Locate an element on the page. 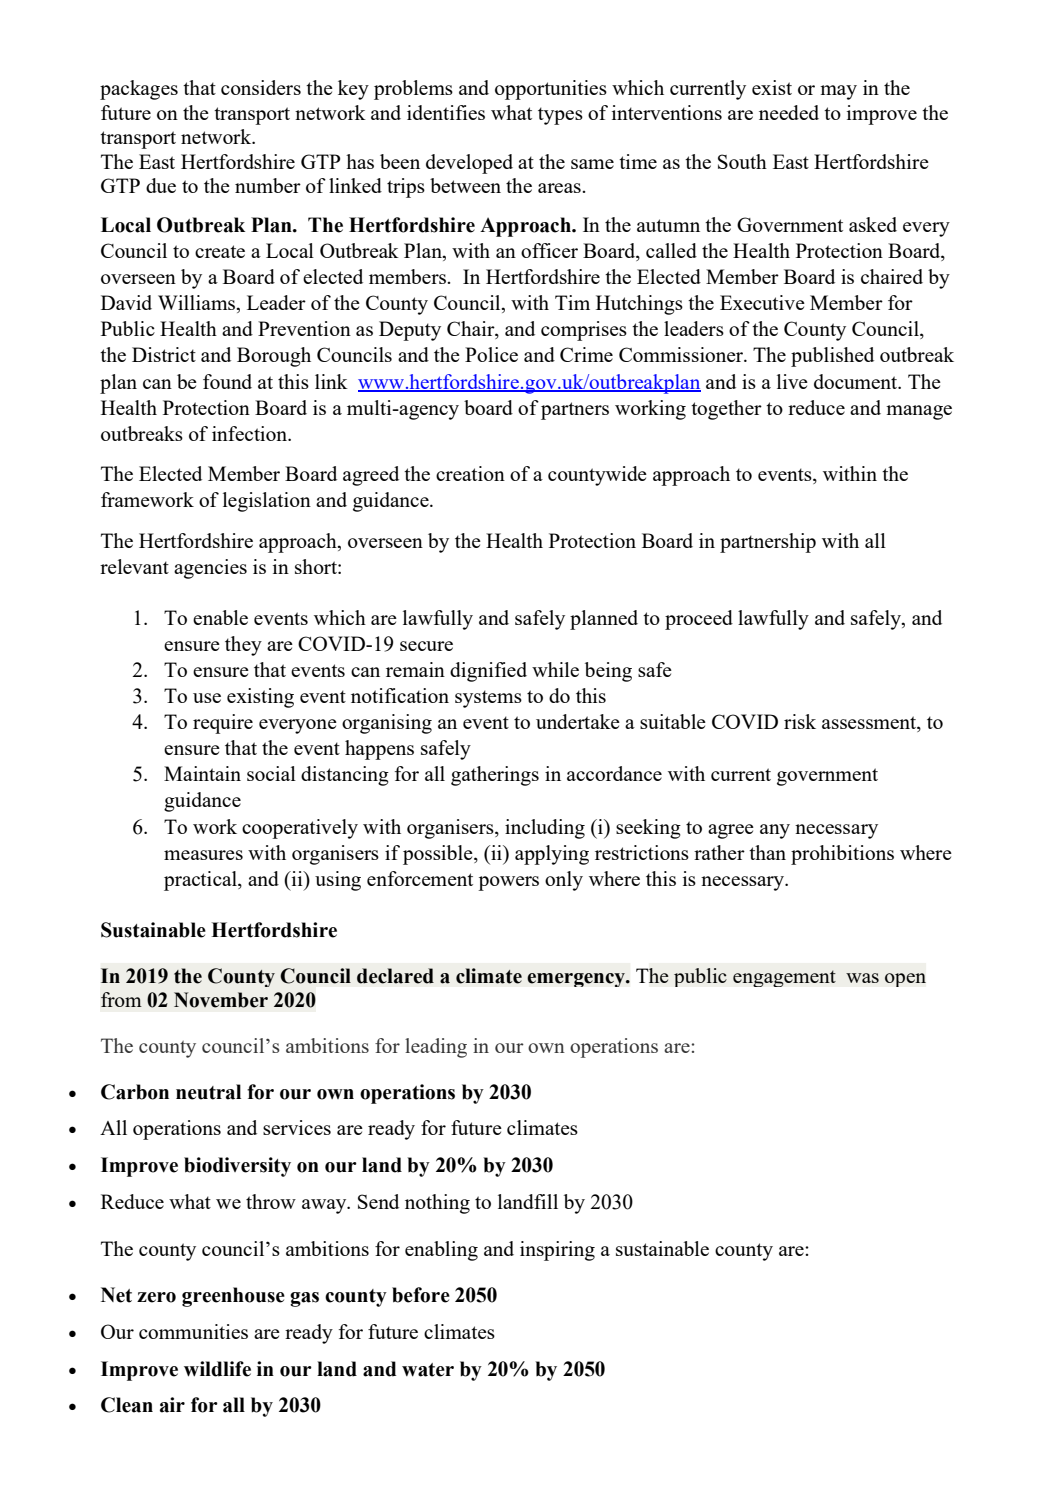  proceed is located at coordinates (699, 620).
